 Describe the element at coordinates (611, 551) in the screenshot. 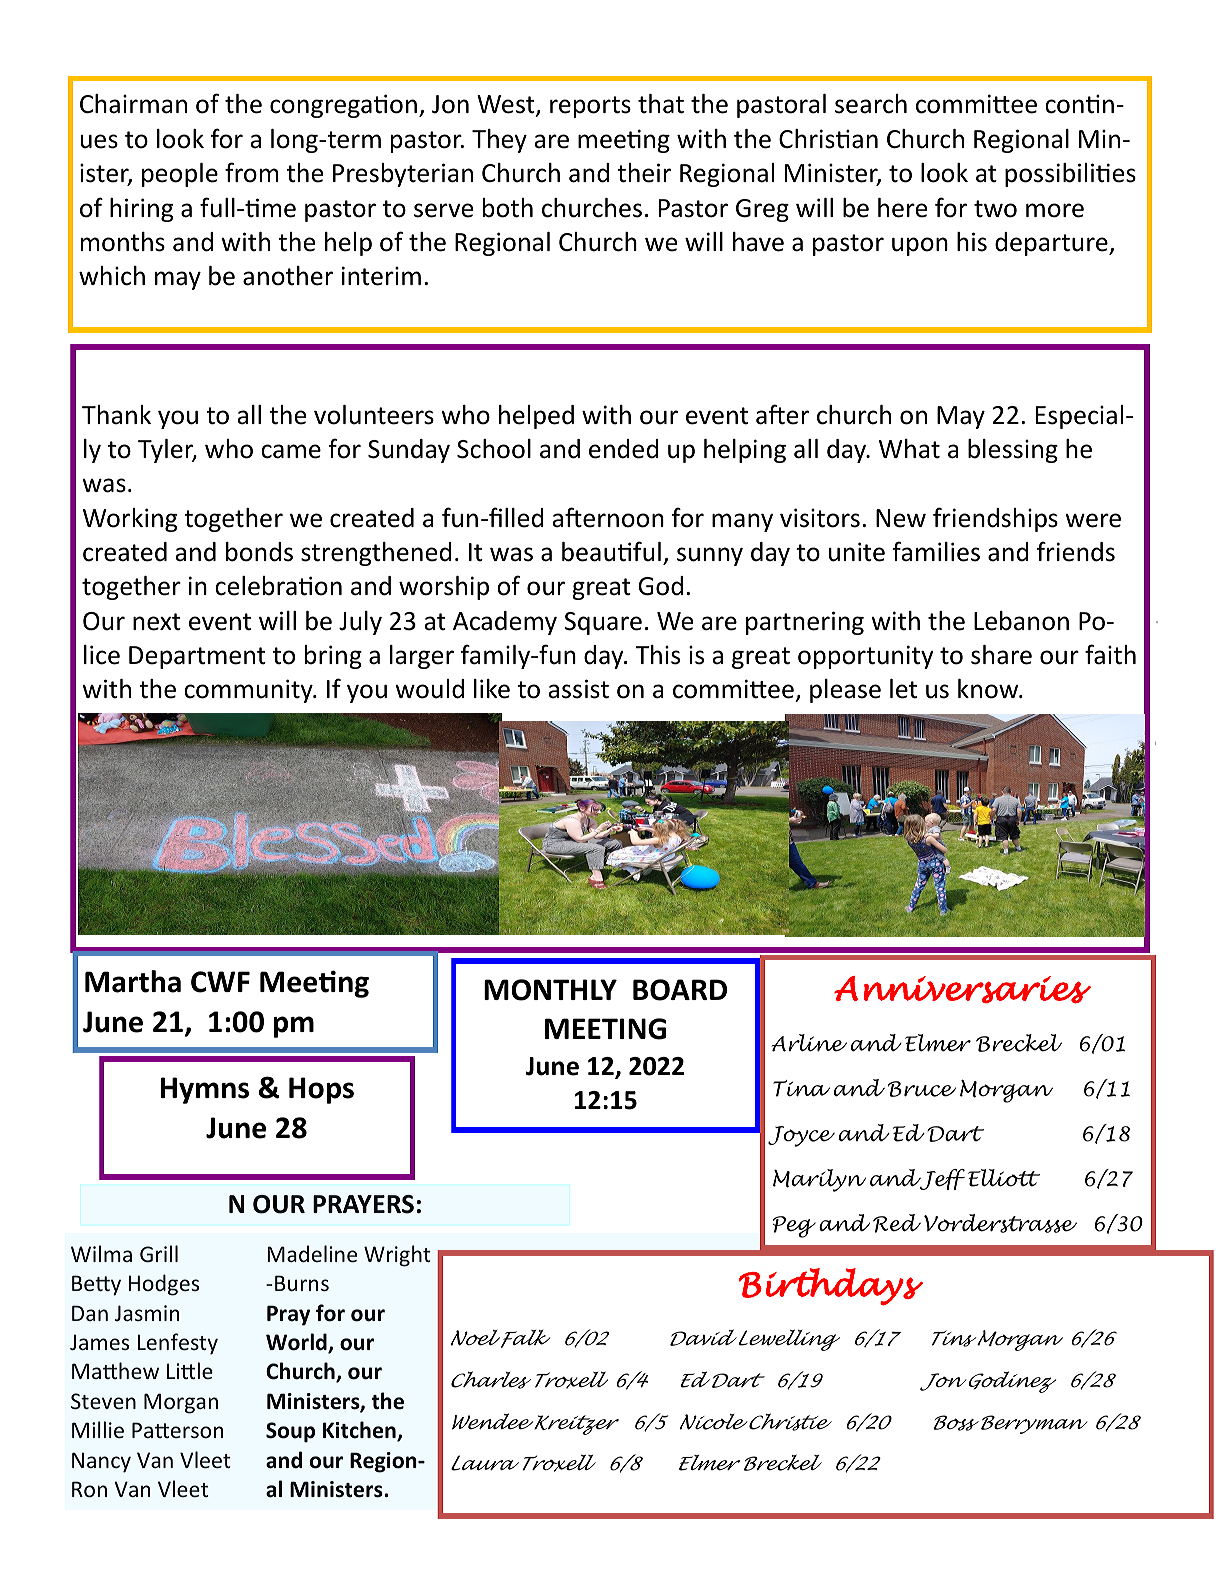

I see `beautiful` at that location.
